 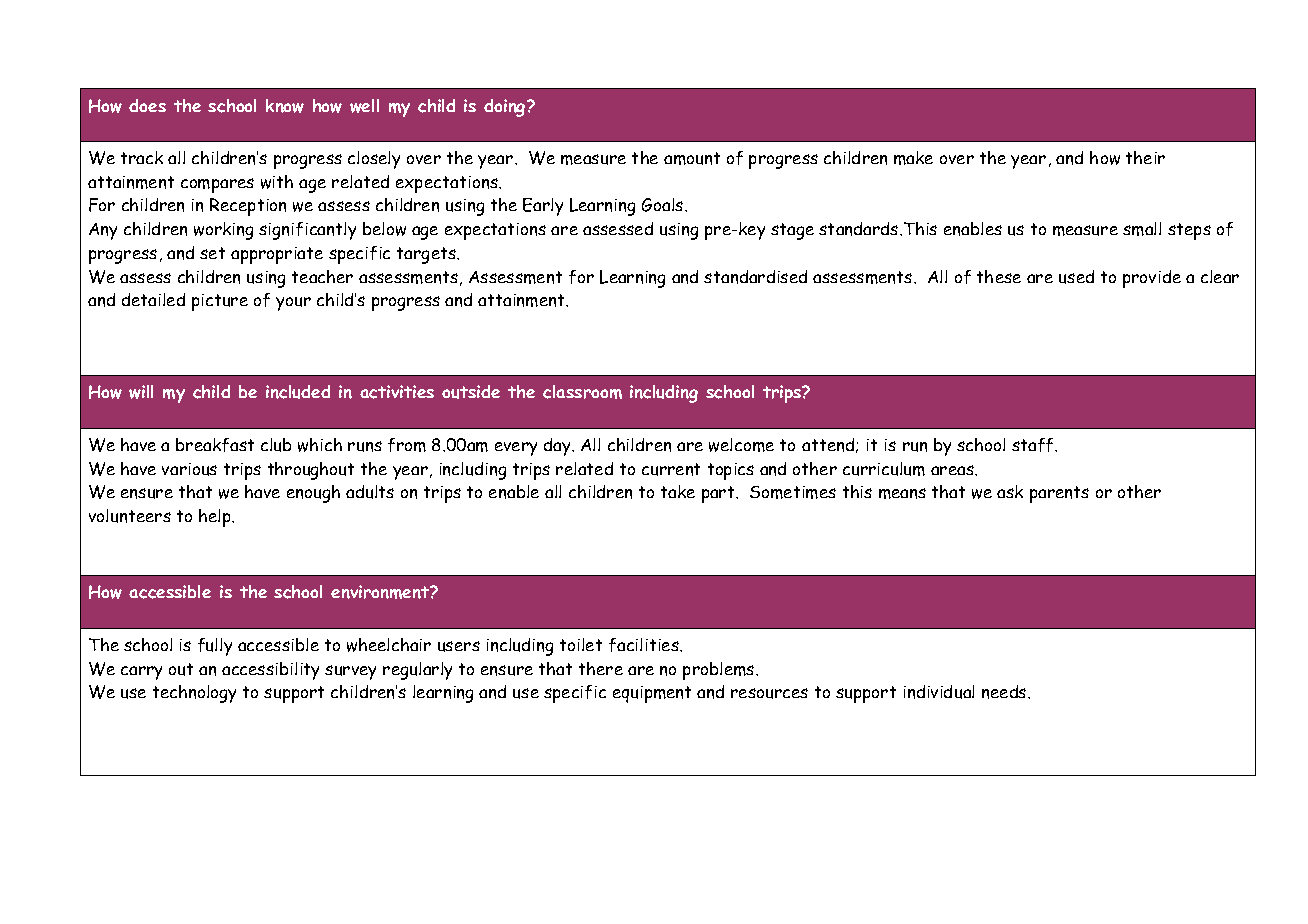 What do you see at coordinates (216, 518) in the image?
I see `help` at bounding box center [216, 518].
